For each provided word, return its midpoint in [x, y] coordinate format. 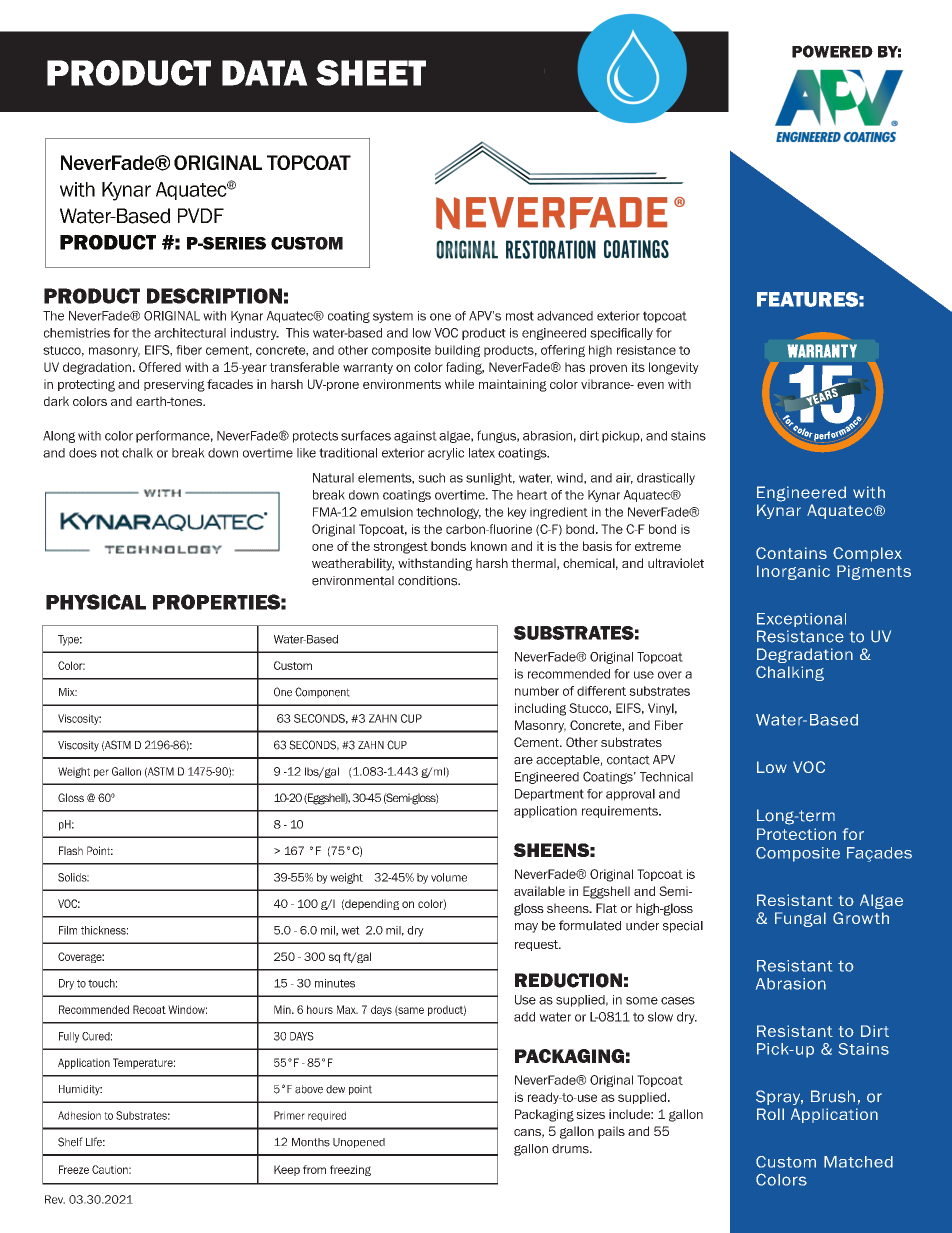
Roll [770, 1114]
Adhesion [79, 1115]
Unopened [359, 1143]
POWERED [832, 51]
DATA [265, 73]
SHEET [371, 73]
